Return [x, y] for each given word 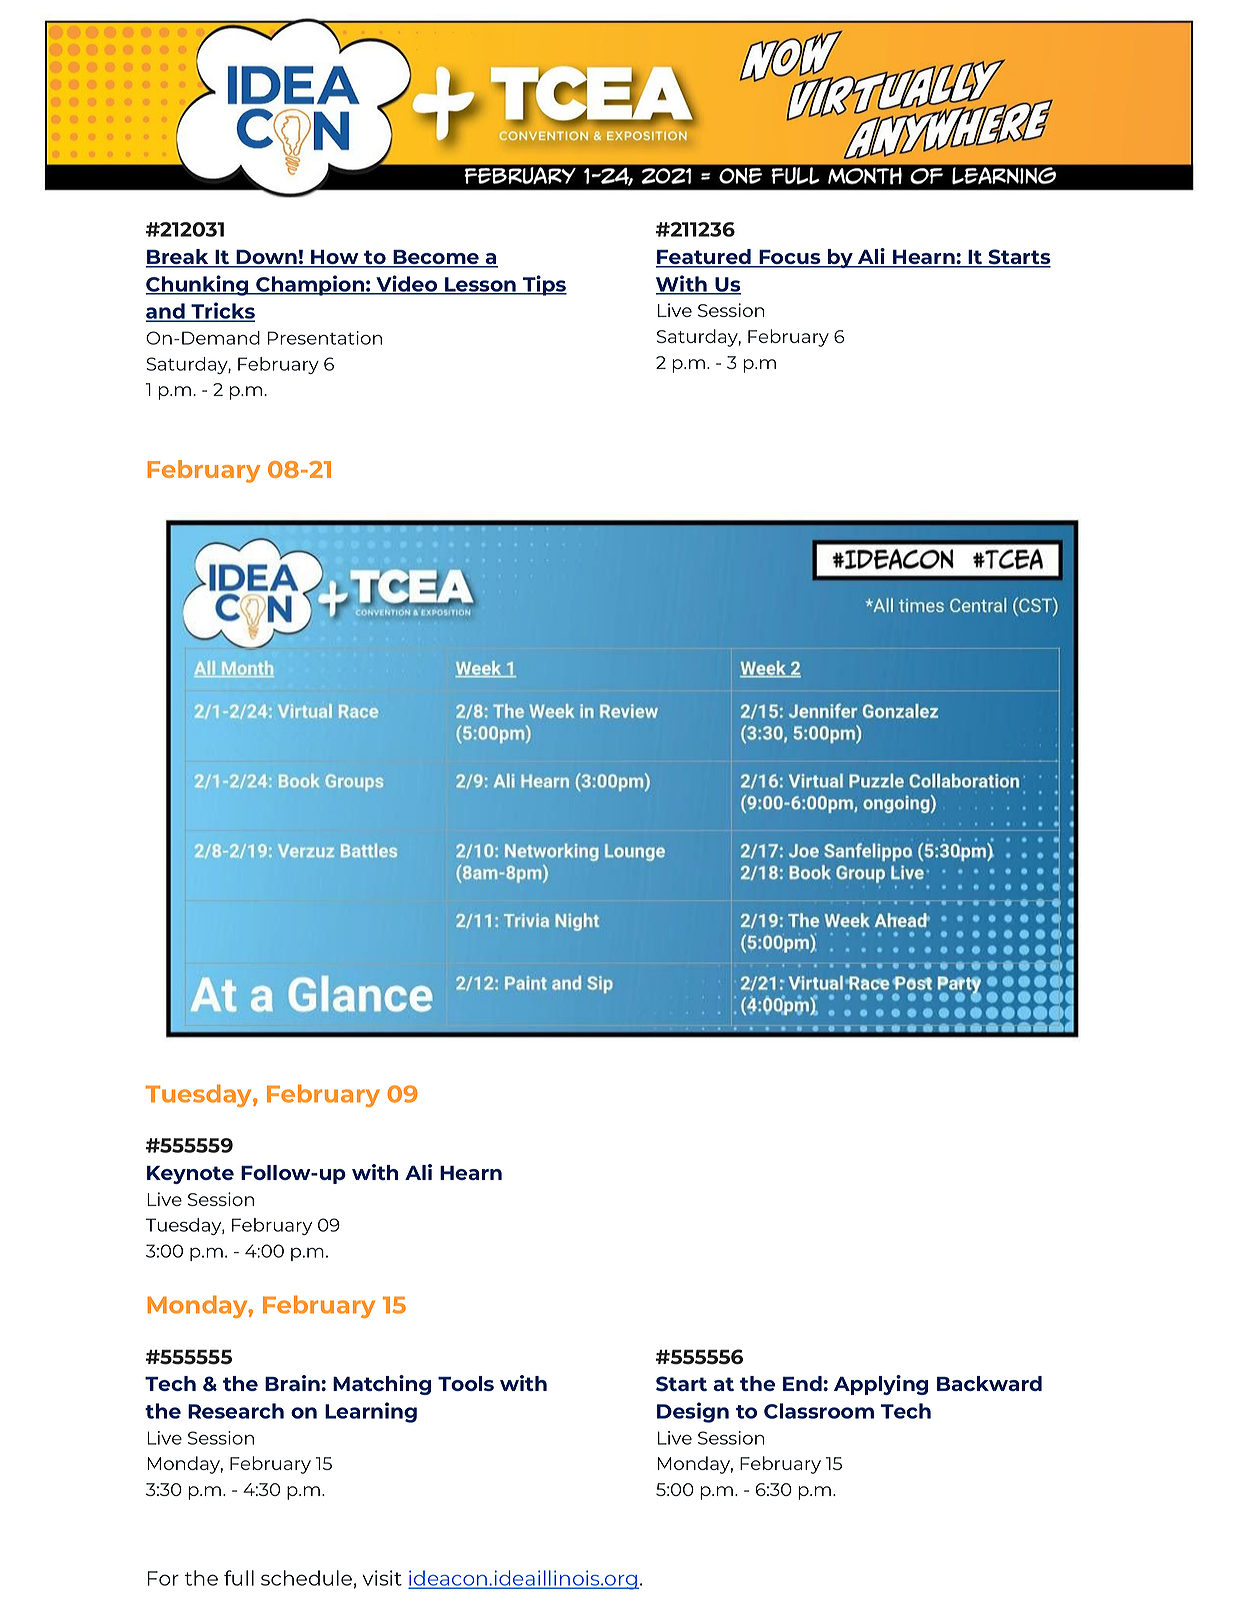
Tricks [222, 312]
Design [693, 1412]
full [239, 1578]
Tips [544, 285]
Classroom [819, 1411]
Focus [790, 258]
